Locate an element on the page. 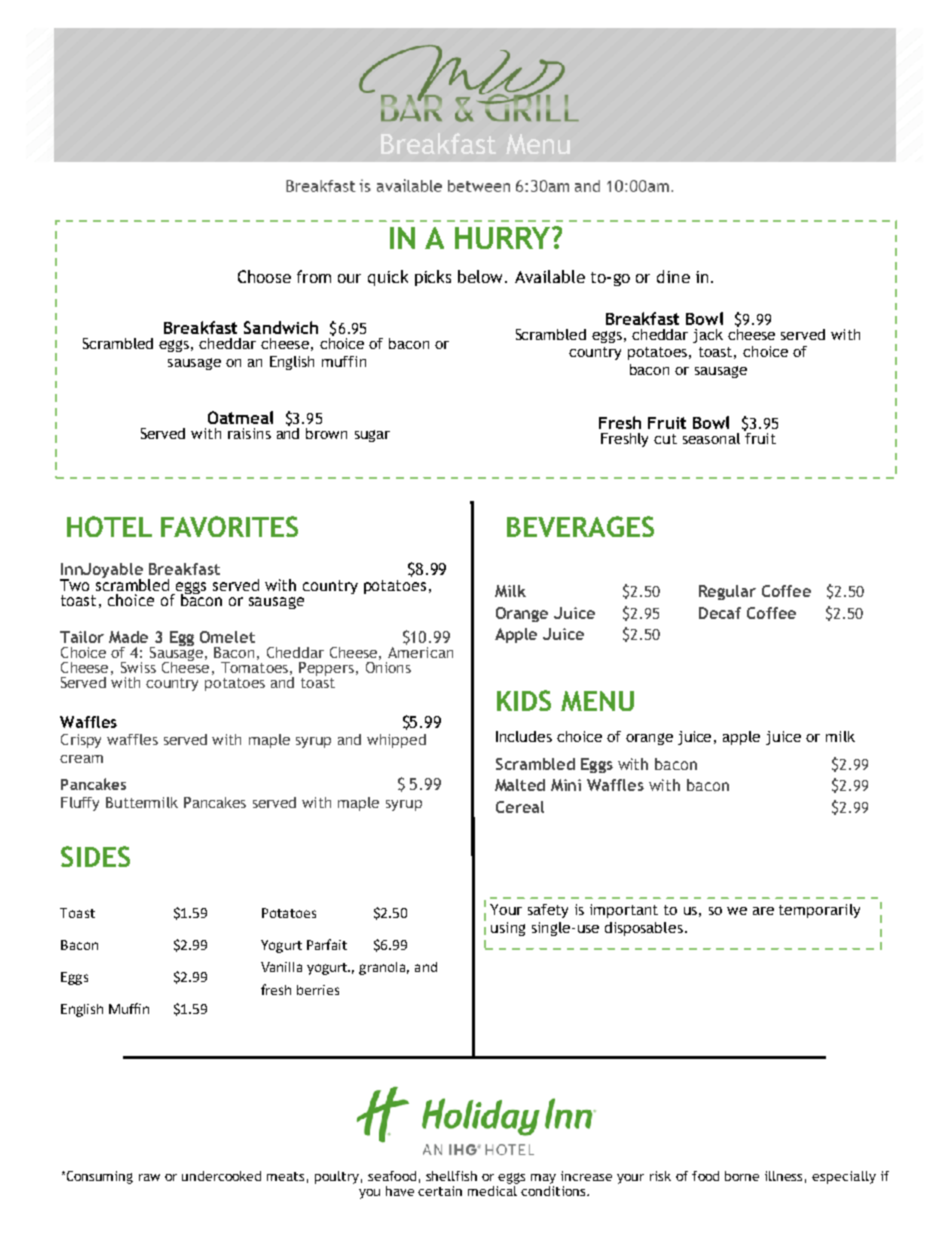 This document has height=1233, width=952. Choose is located at coordinates (264, 276).
